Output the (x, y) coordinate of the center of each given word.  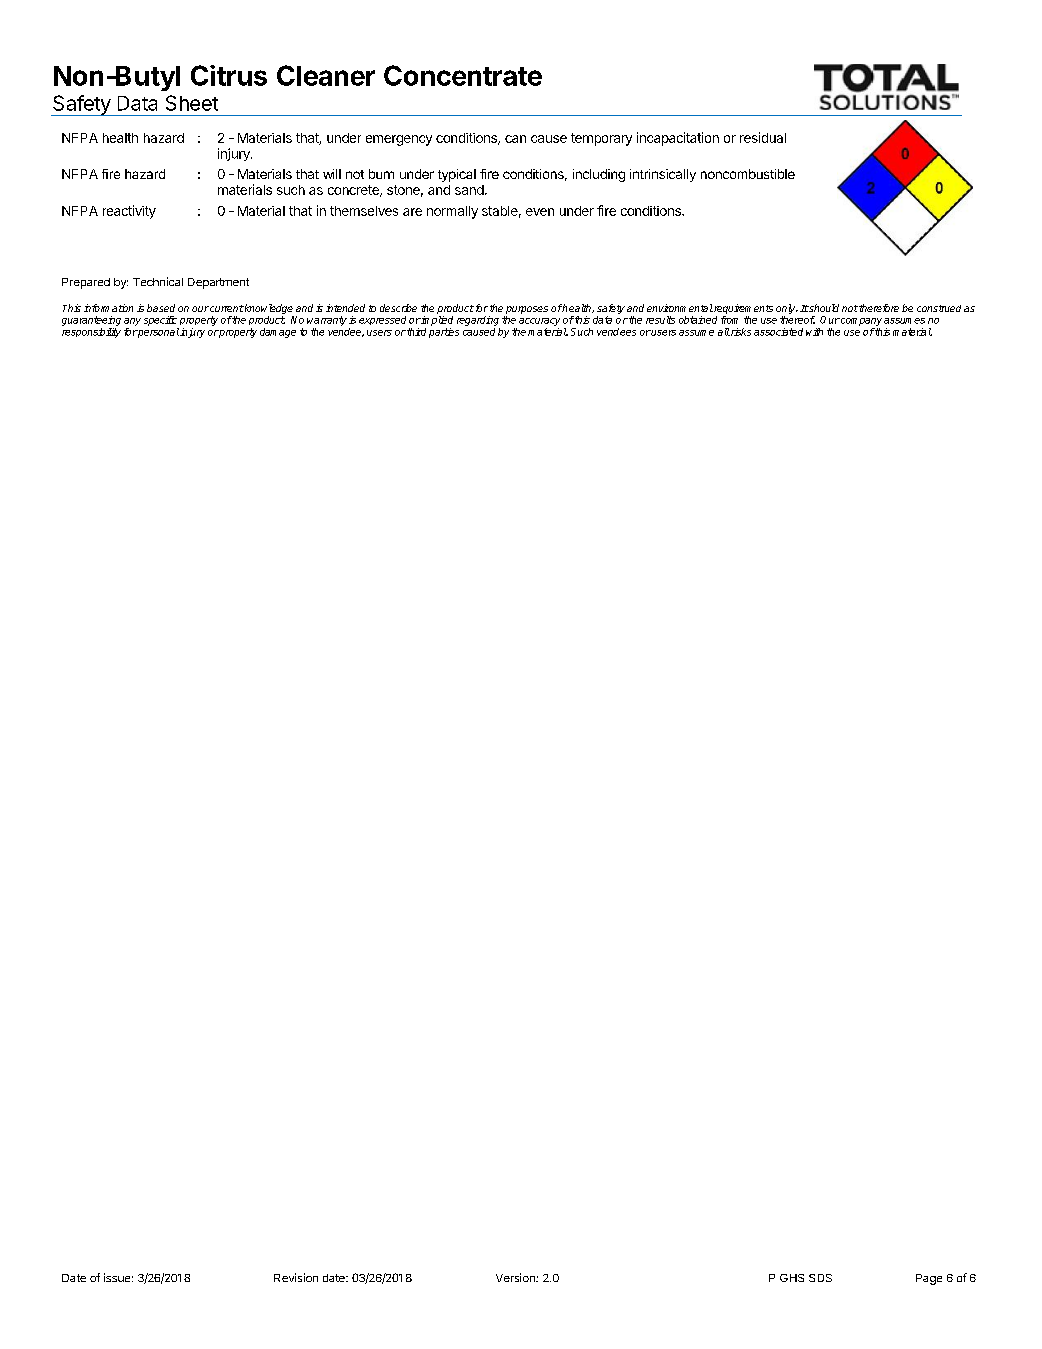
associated (778, 332)
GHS (792, 1278)
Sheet (192, 103)
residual (763, 137)
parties (444, 333)
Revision (296, 1277)
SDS (820, 1278)
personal (157, 333)
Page (929, 1279)
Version (516, 1277)
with (814, 332)
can (515, 139)
